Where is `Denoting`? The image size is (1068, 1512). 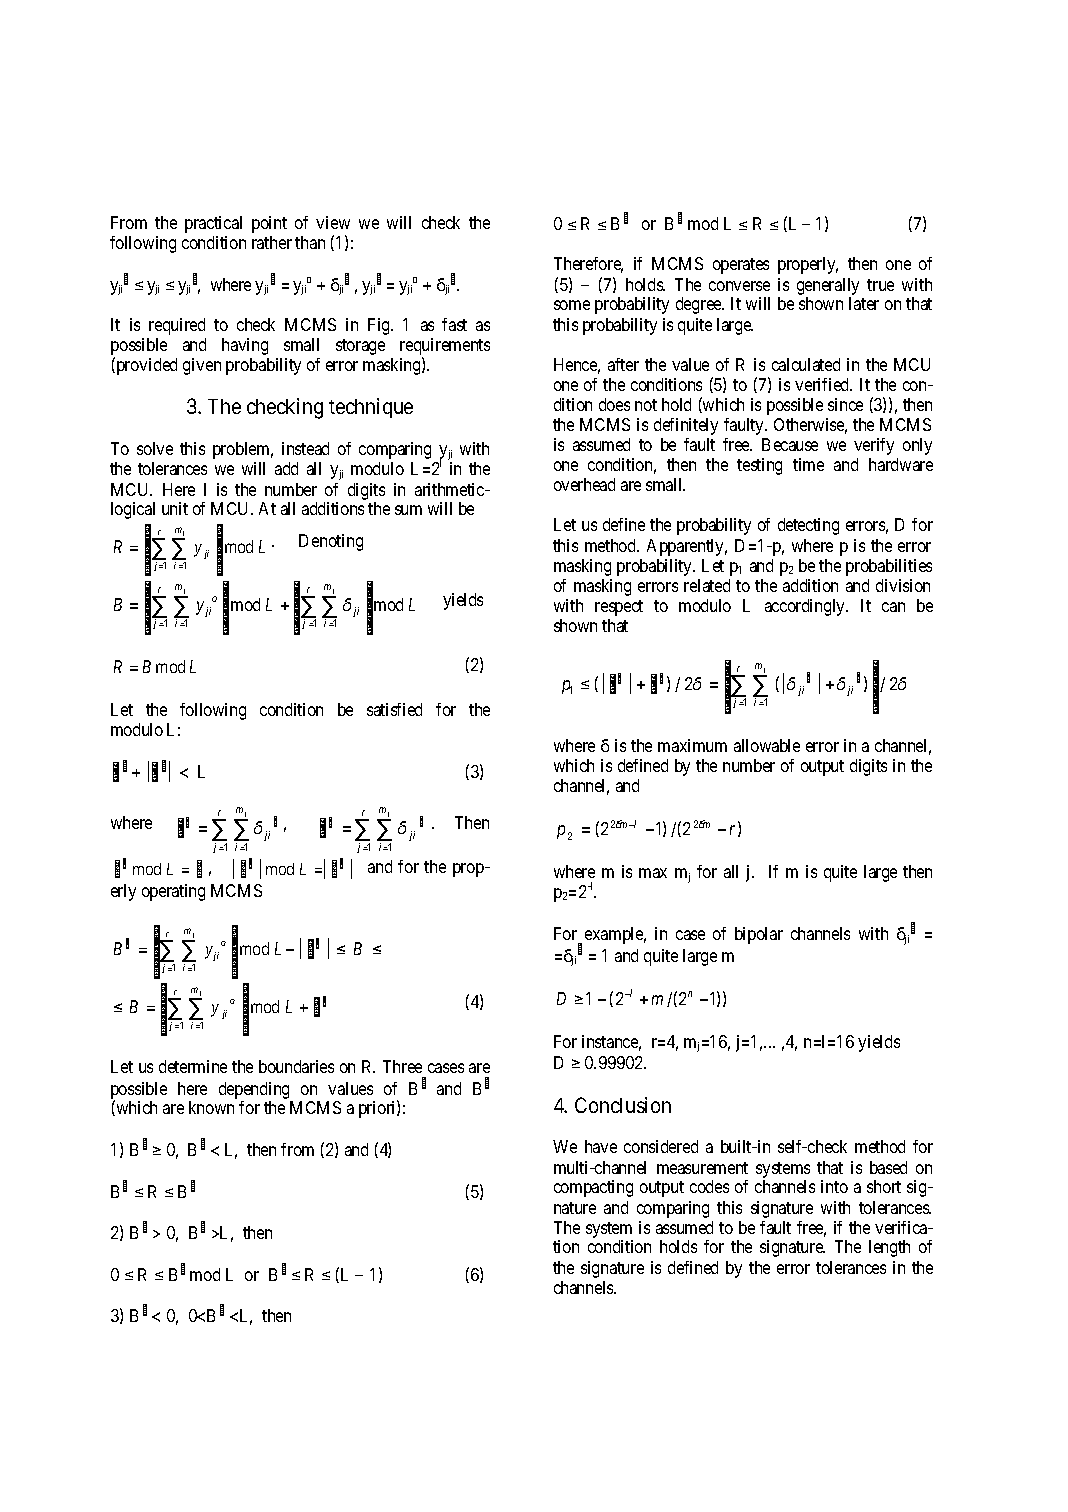
Denoting is located at coordinates (331, 542).
